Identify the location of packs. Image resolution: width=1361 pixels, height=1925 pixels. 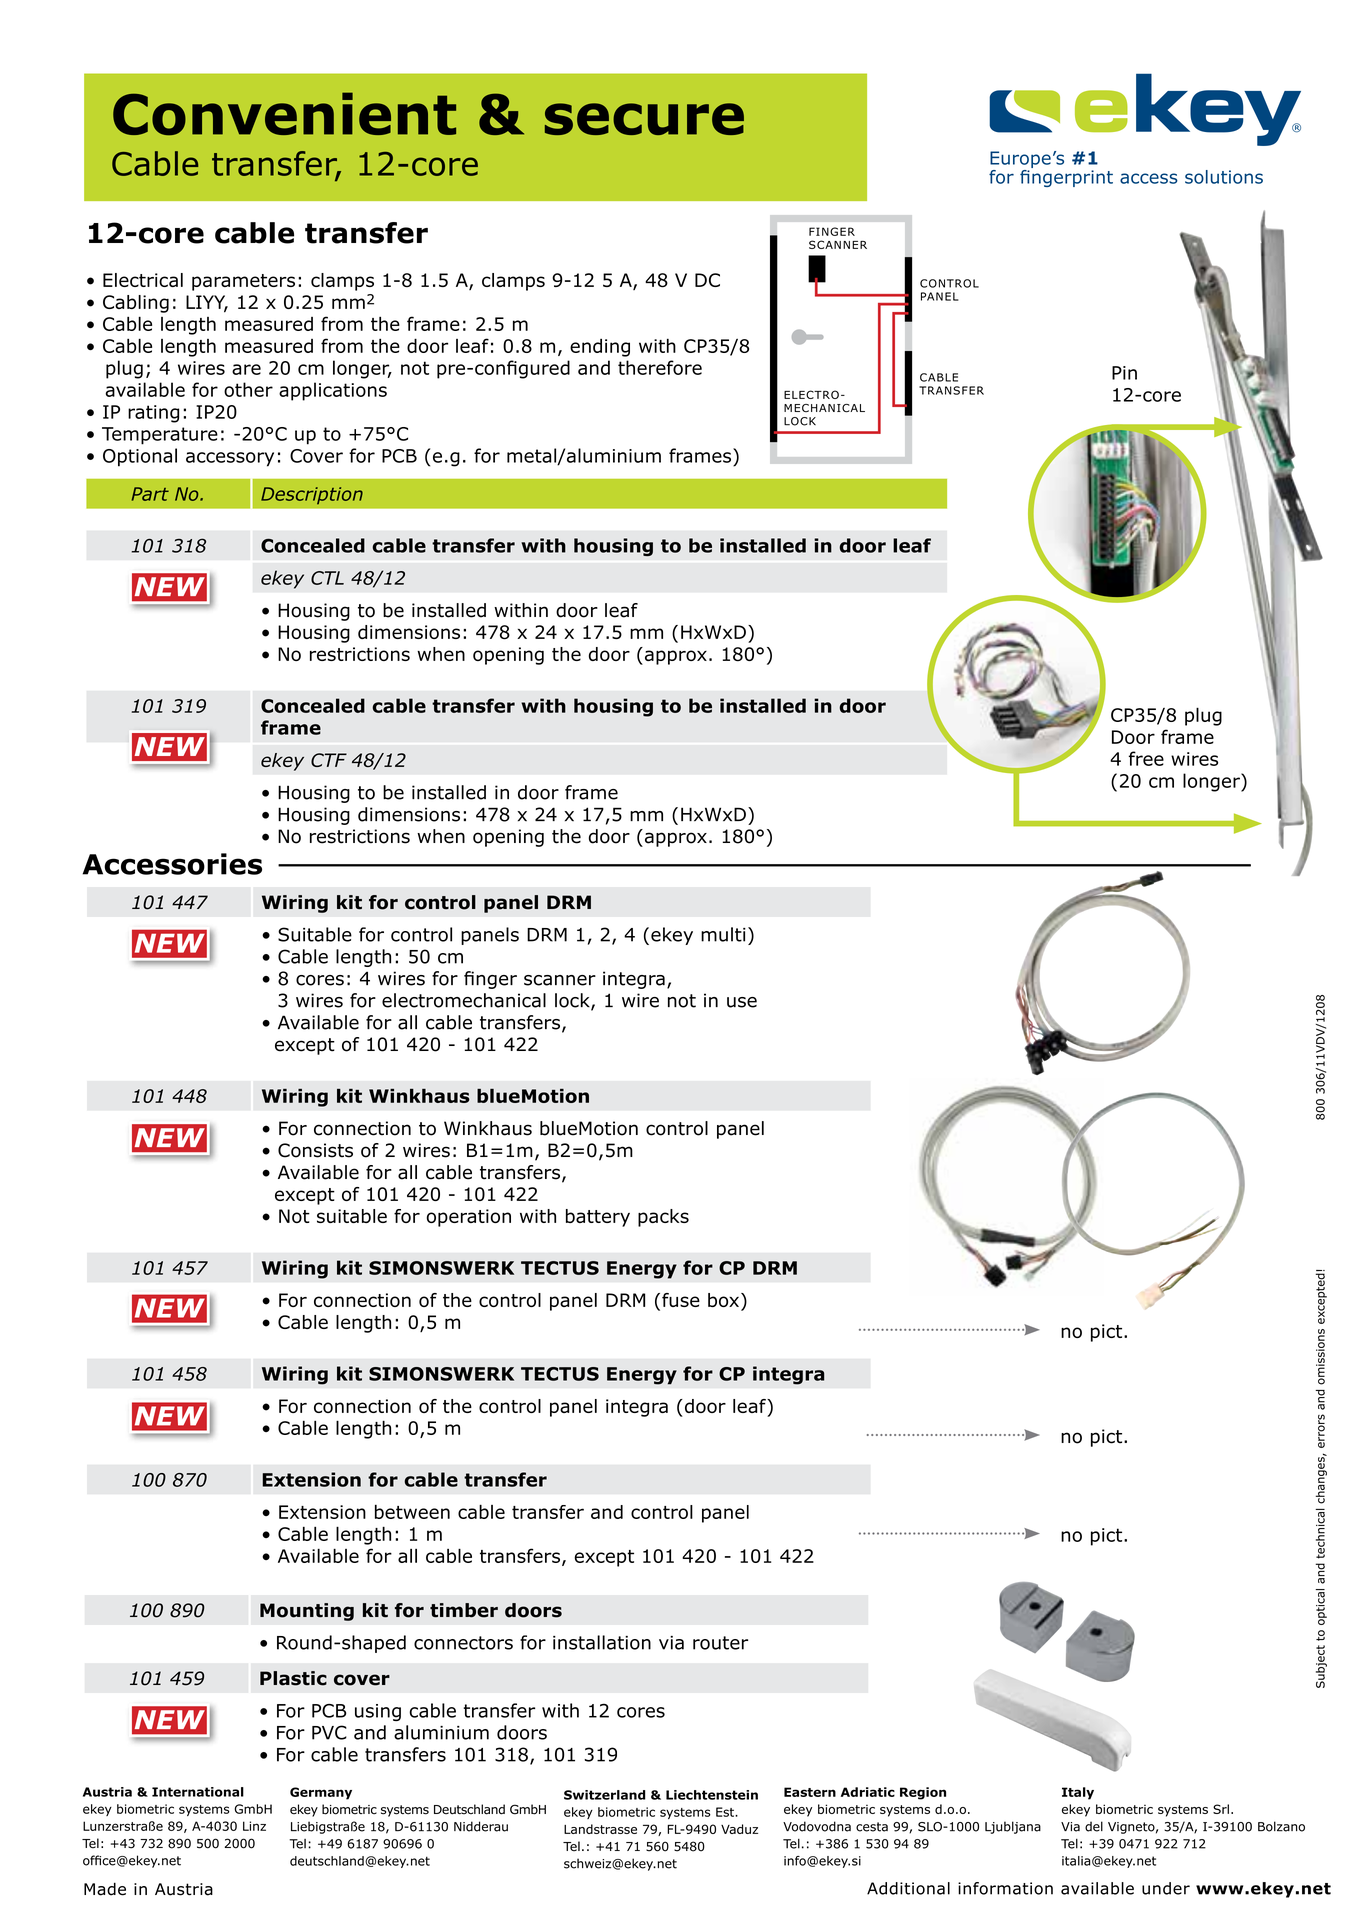
(663, 1218).
